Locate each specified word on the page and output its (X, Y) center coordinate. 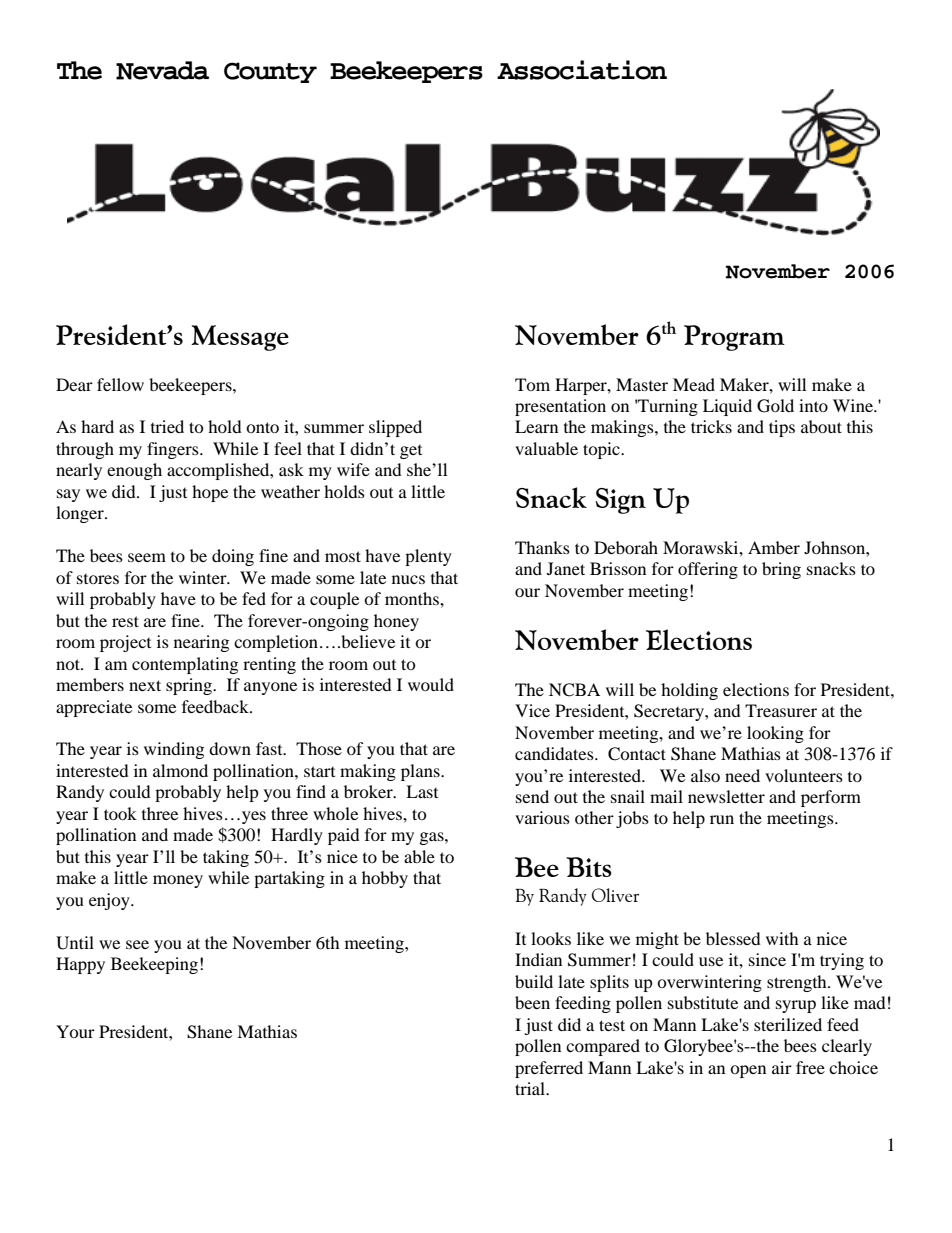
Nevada (162, 70)
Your (75, 1031)
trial (531, 1088)
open (748, 1071)
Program (734, 338)
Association (582, 70)
